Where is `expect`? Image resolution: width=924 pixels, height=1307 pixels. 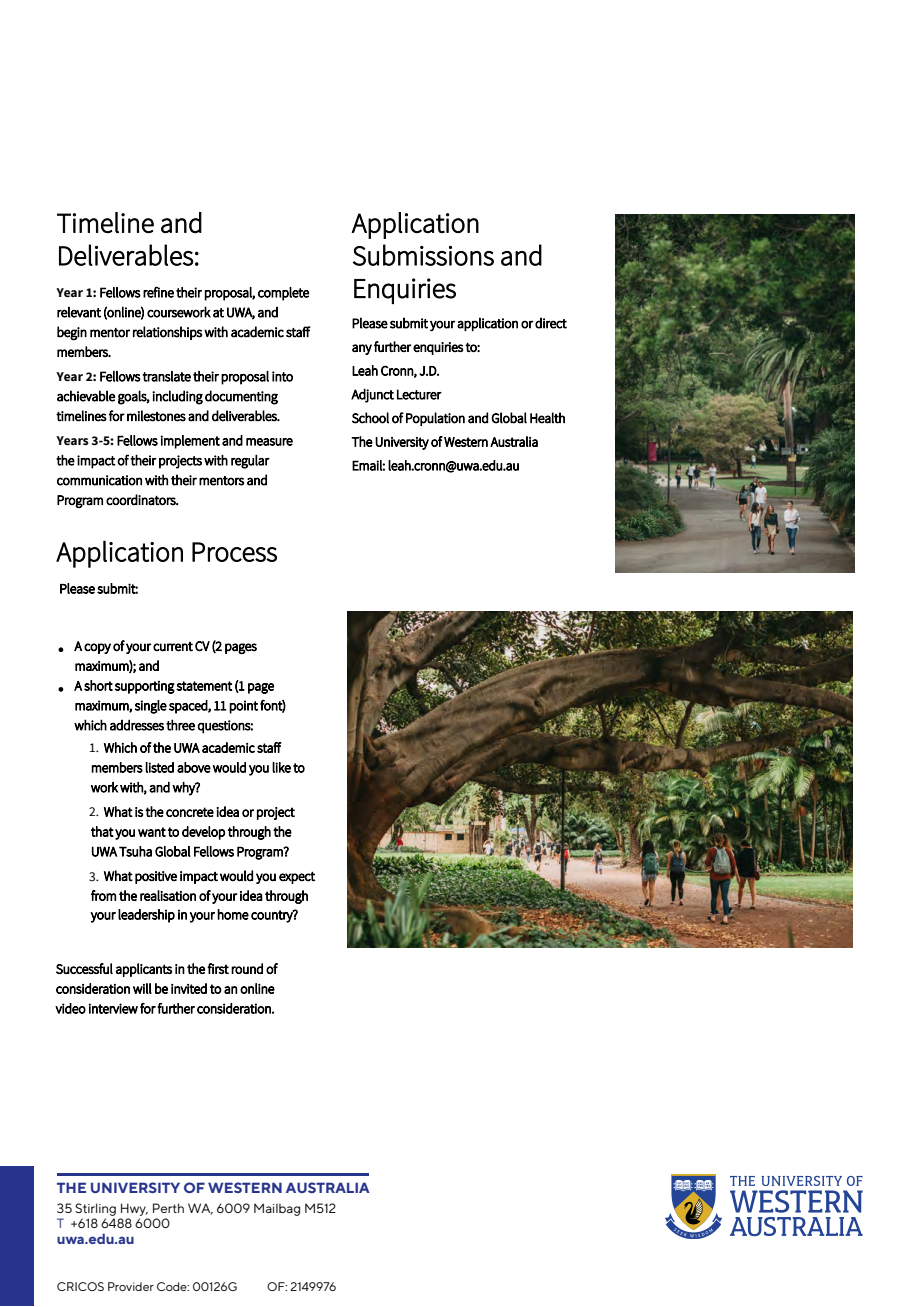
expect is located at coordinates (297, 877).
